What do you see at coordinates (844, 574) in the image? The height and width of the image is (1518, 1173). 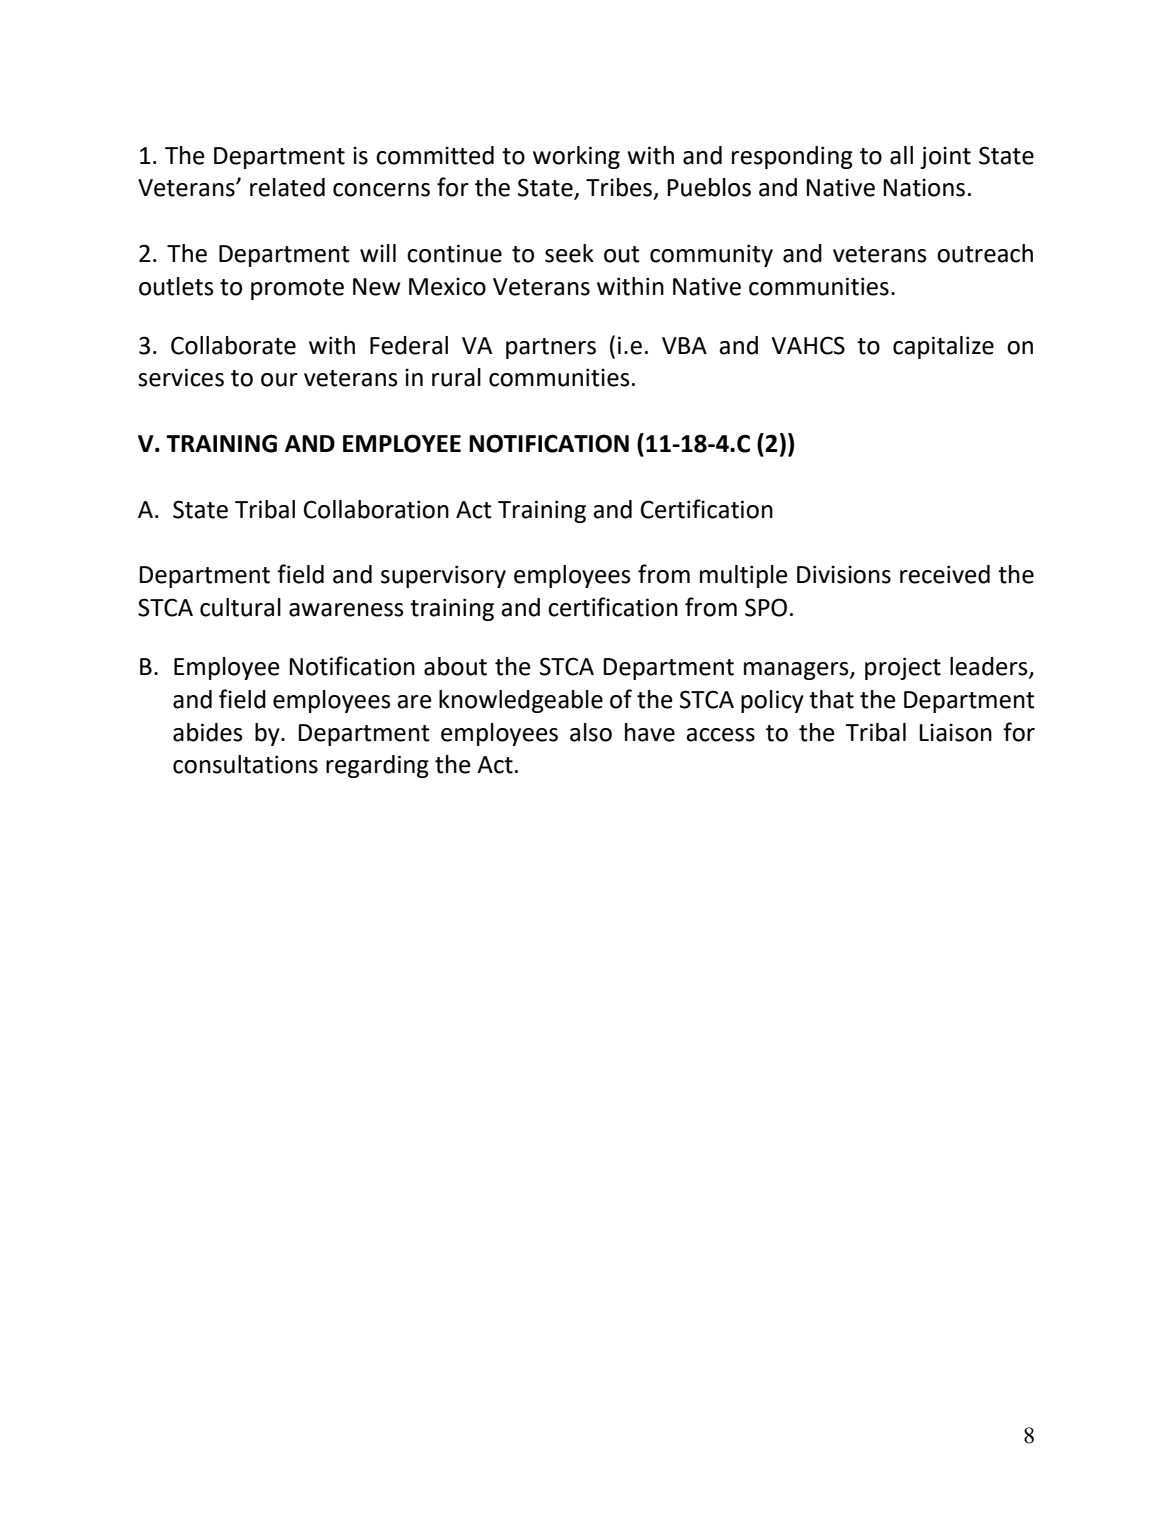 I see `Divisions` at bounding box center [844, 574].
